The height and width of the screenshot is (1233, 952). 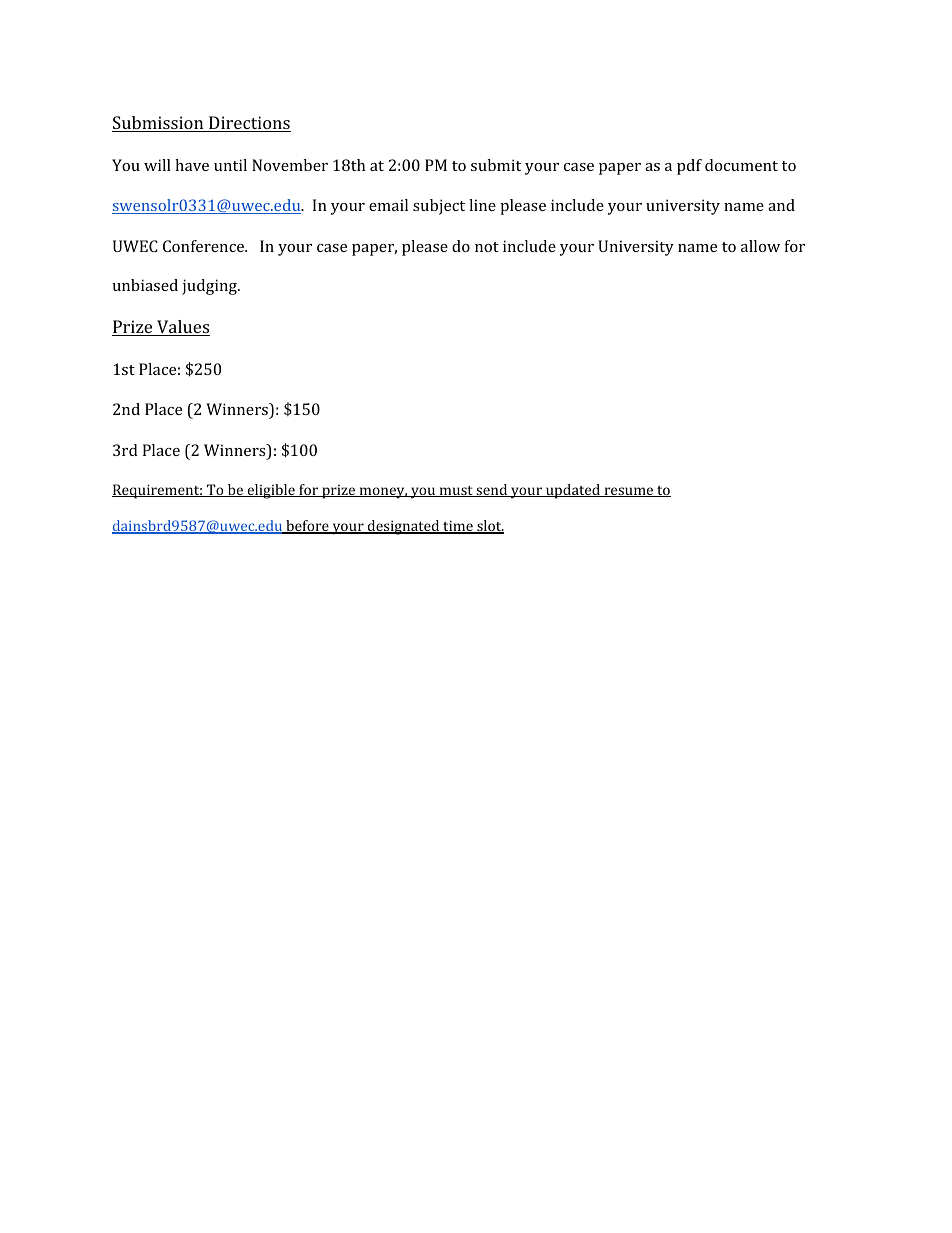 I want to click on eligible, so click(x=271, y=491).
